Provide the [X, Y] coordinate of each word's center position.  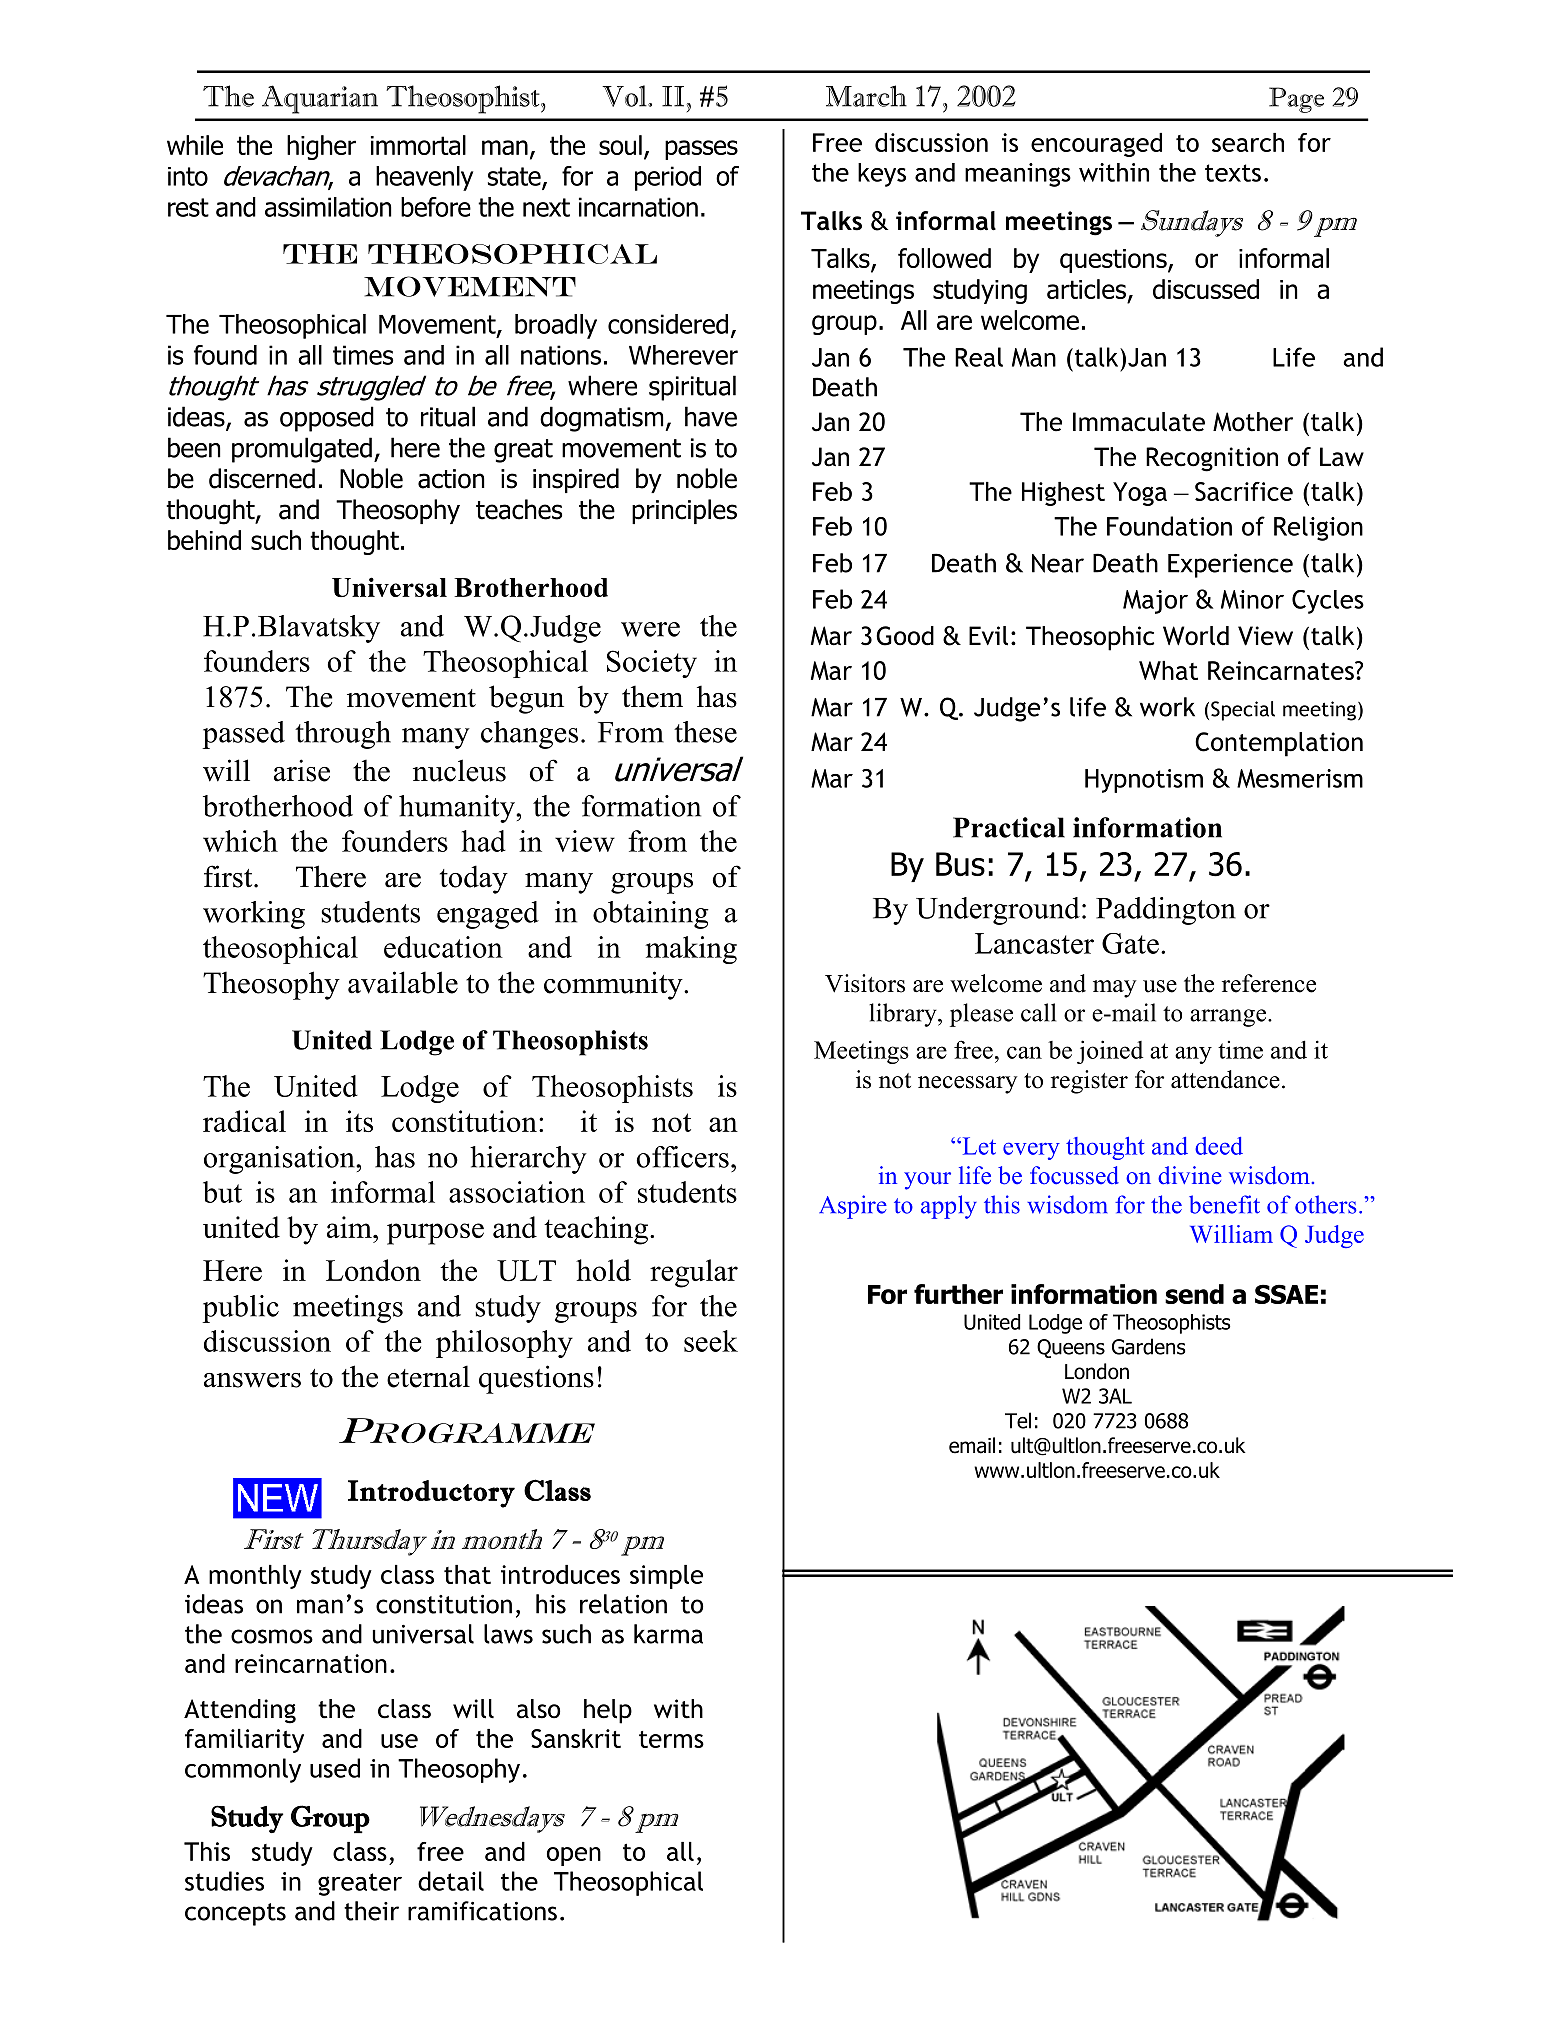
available [403, 982]
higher [321, 147]
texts [1233, 173]
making [691, 950]
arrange [1229, 1018]
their [371, 1911]
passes [701, 150]
